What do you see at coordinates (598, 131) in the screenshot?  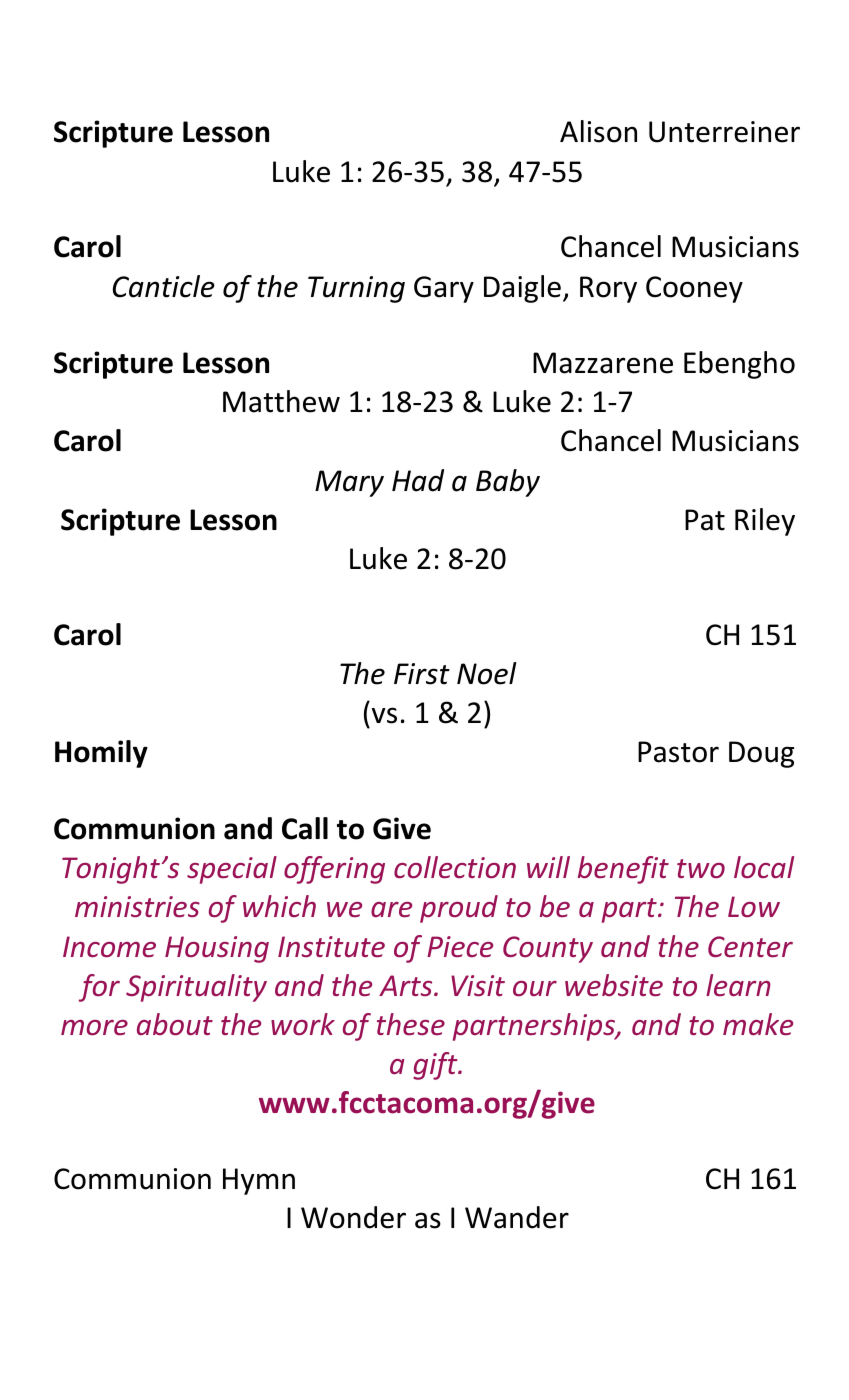 I see `Alison` at bounding box center [598, 131].
